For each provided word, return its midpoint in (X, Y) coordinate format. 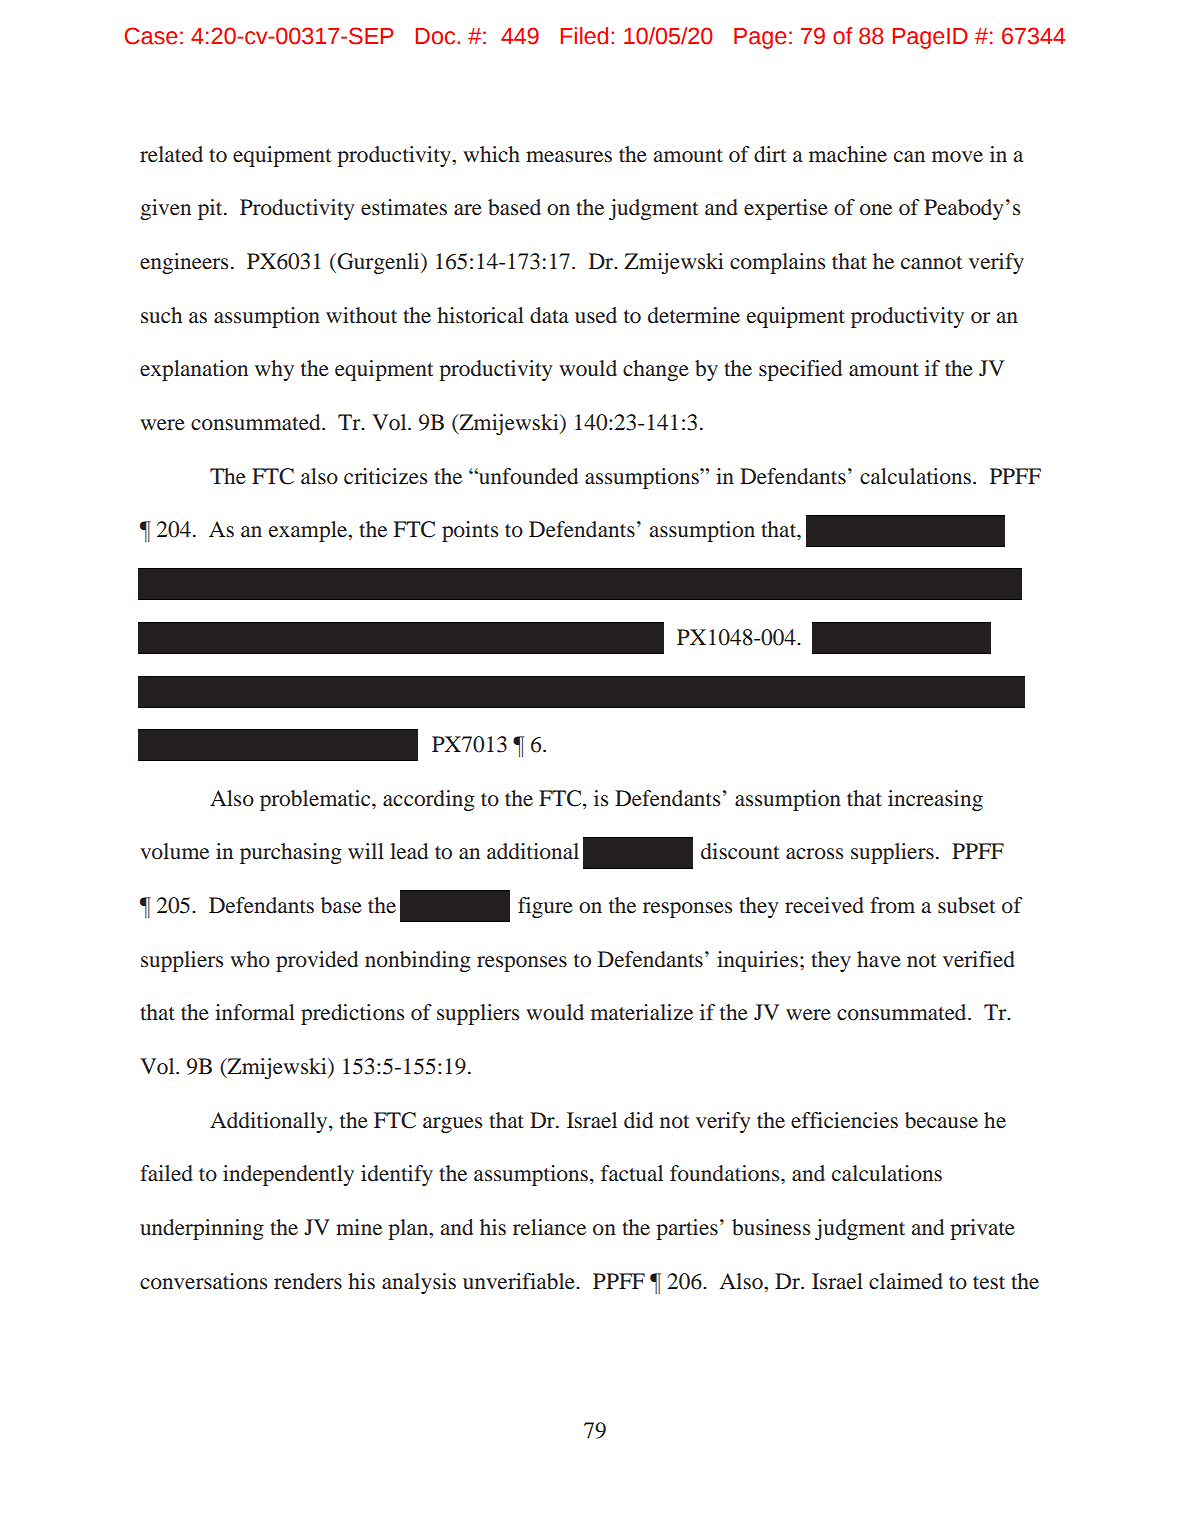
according (429, 800)
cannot (932, 262)
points (470, 531)
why (274, 370)
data (549, 315)
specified (800, 370)
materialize (642, 1012)
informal (255, 1012)
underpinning (202, 1229)
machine (848, 154)
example (309, 531)
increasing (935, 800)
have (879, 959)
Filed (584, 36)
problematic (316, 800)
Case (150, 36)
